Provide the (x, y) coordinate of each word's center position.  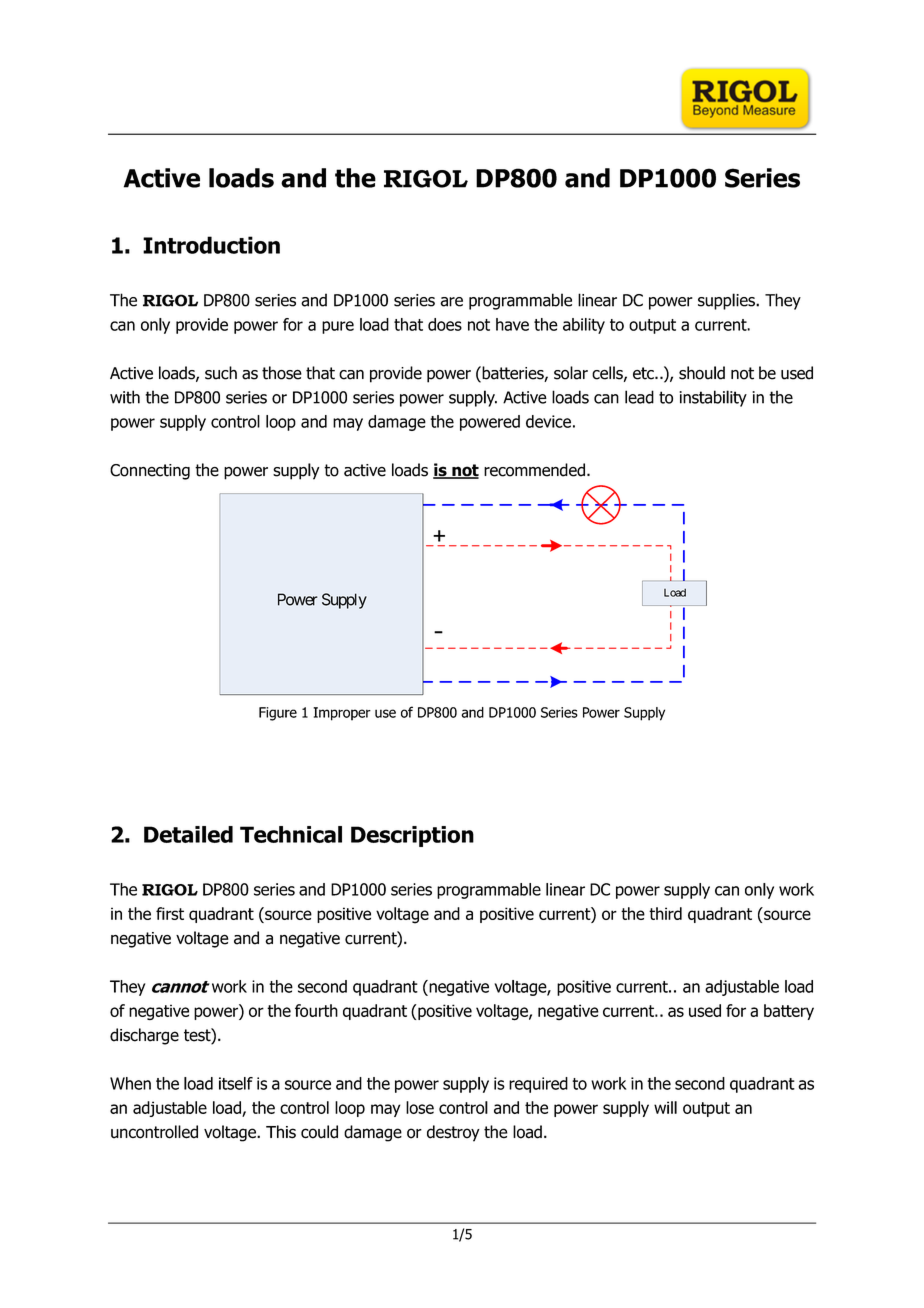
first (170, 913)
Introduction (211, 245)
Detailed (188, 834)
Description (412, 836)
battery (789, 1012)
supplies (727, 301)
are (451, 302)
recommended (536, 470)
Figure (278, 714)
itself (236, 1083)
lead (639, 397)
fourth (316, 1010)
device (548, 421)
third (665, 913)
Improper (342, 714)
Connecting (150, 472)
